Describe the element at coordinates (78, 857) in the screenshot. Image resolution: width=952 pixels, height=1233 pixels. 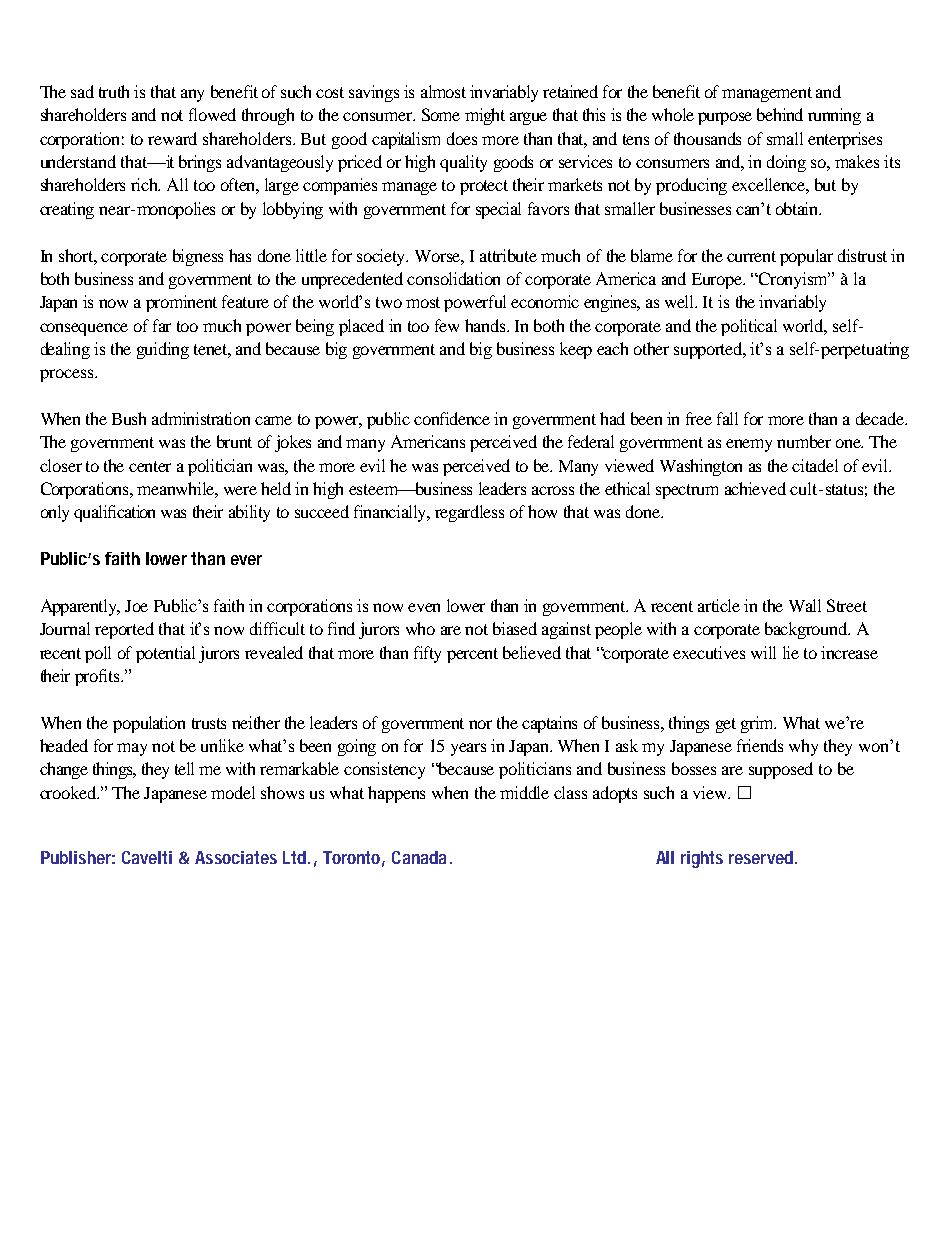
I see `Publisher` at that location.
